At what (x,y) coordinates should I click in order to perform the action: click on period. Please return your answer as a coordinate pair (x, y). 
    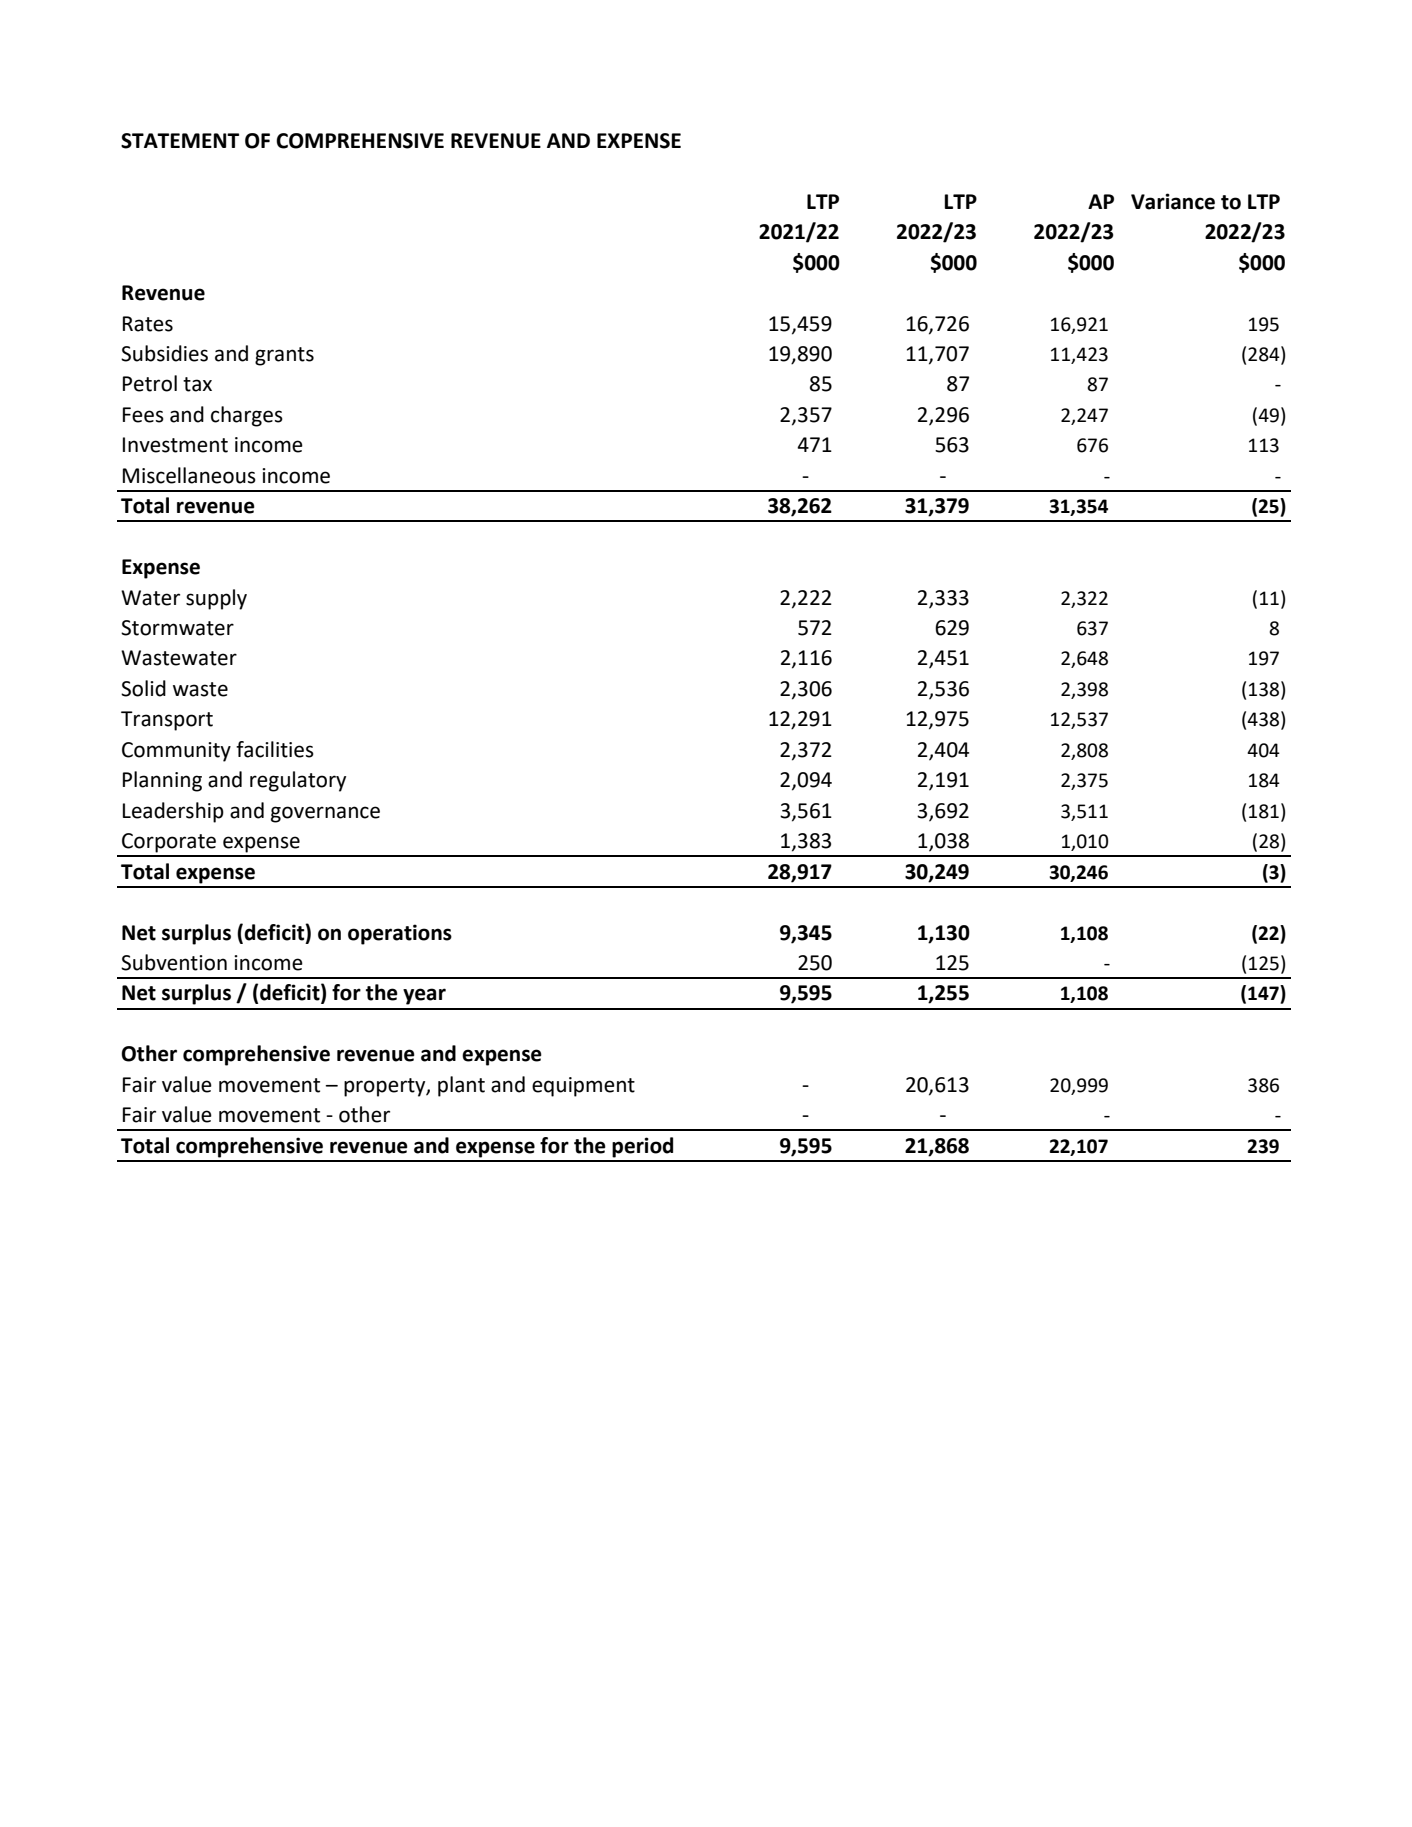
    Looking at the image, I should click on (642, 1147).
